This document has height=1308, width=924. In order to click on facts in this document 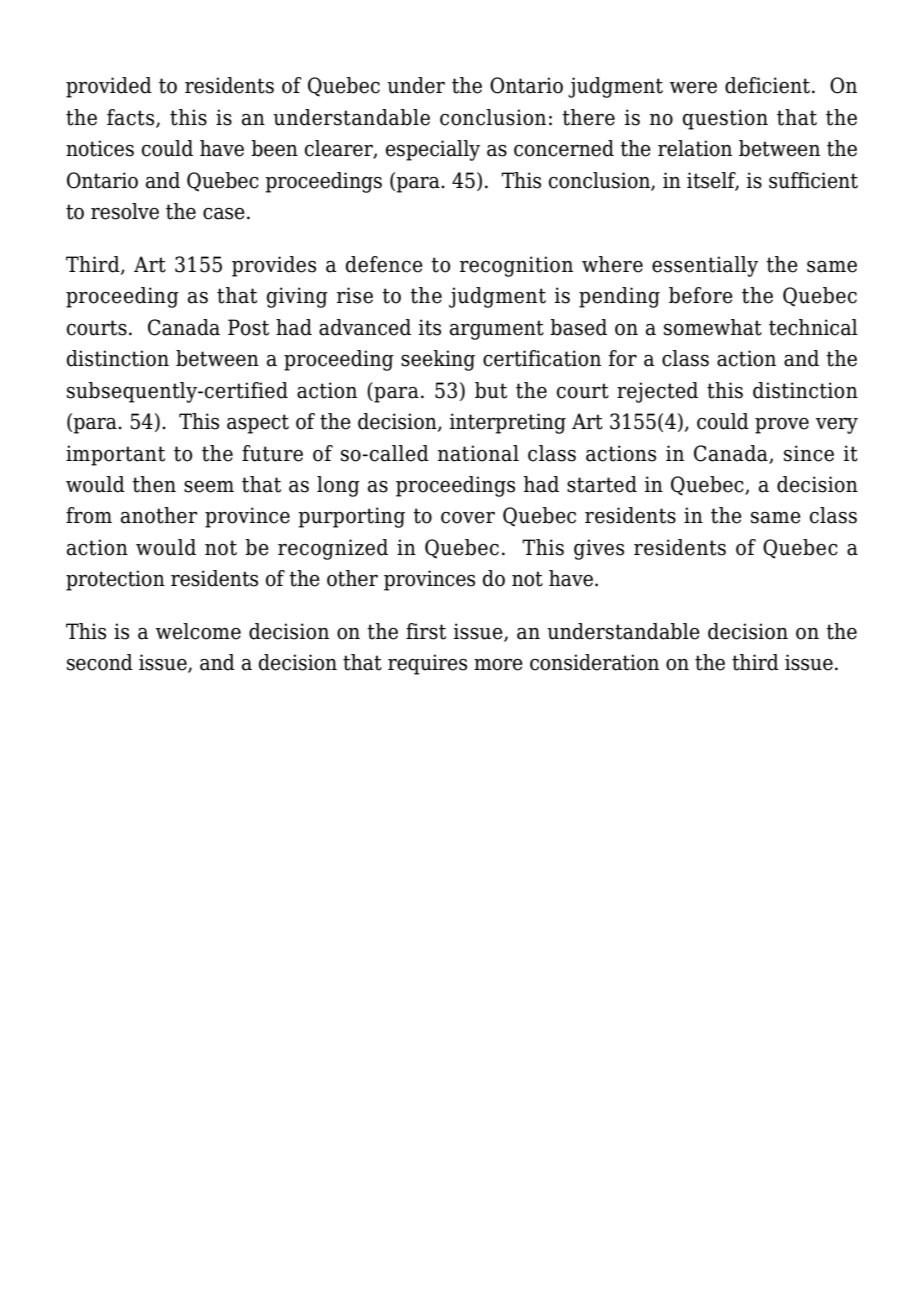, I will do `click(132, 118)`.
